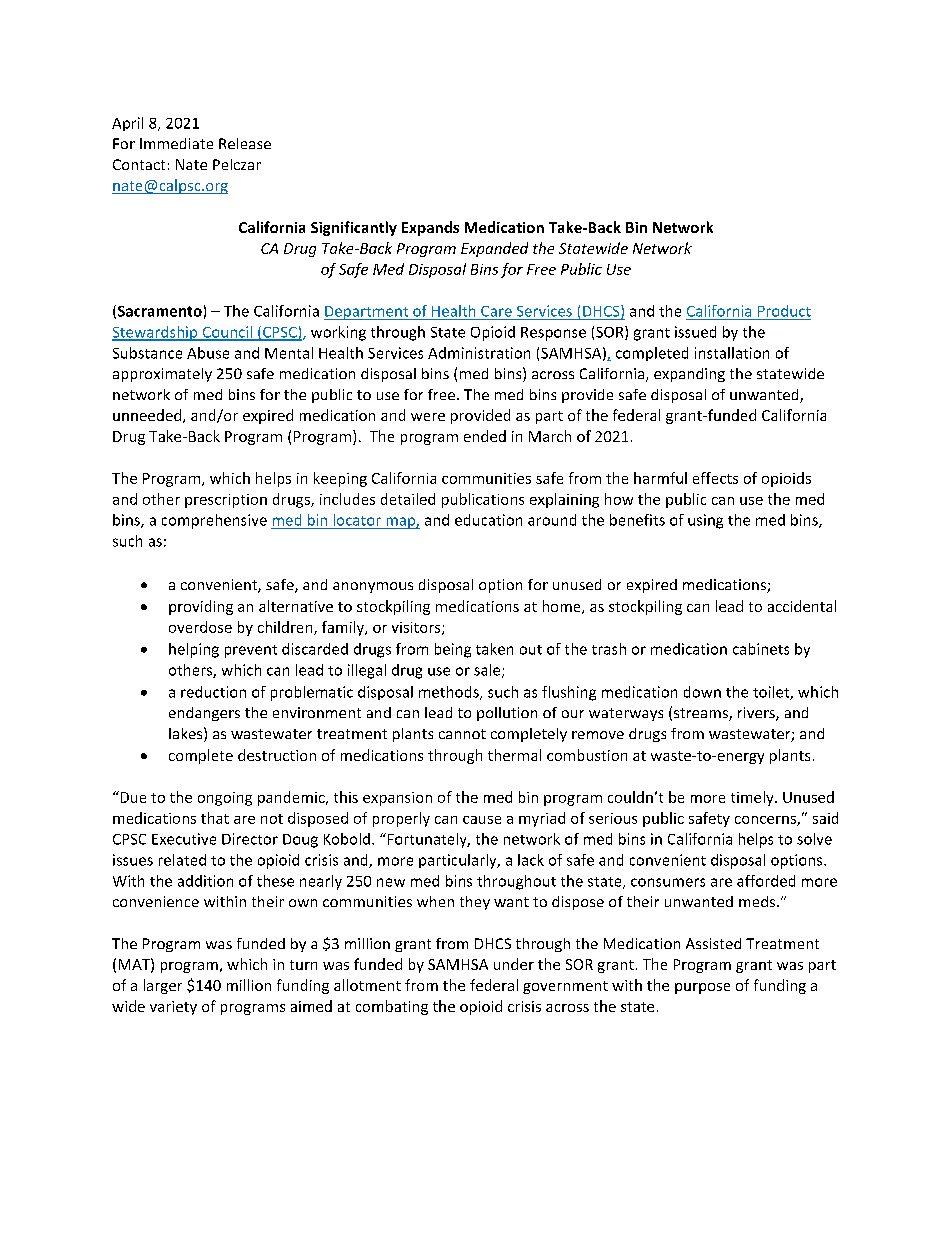 The width and height of the image is (952, 1233). What do you see at coordinates (430, 228) in the image?
I see `Expands` at bounding box center [430, 228].
